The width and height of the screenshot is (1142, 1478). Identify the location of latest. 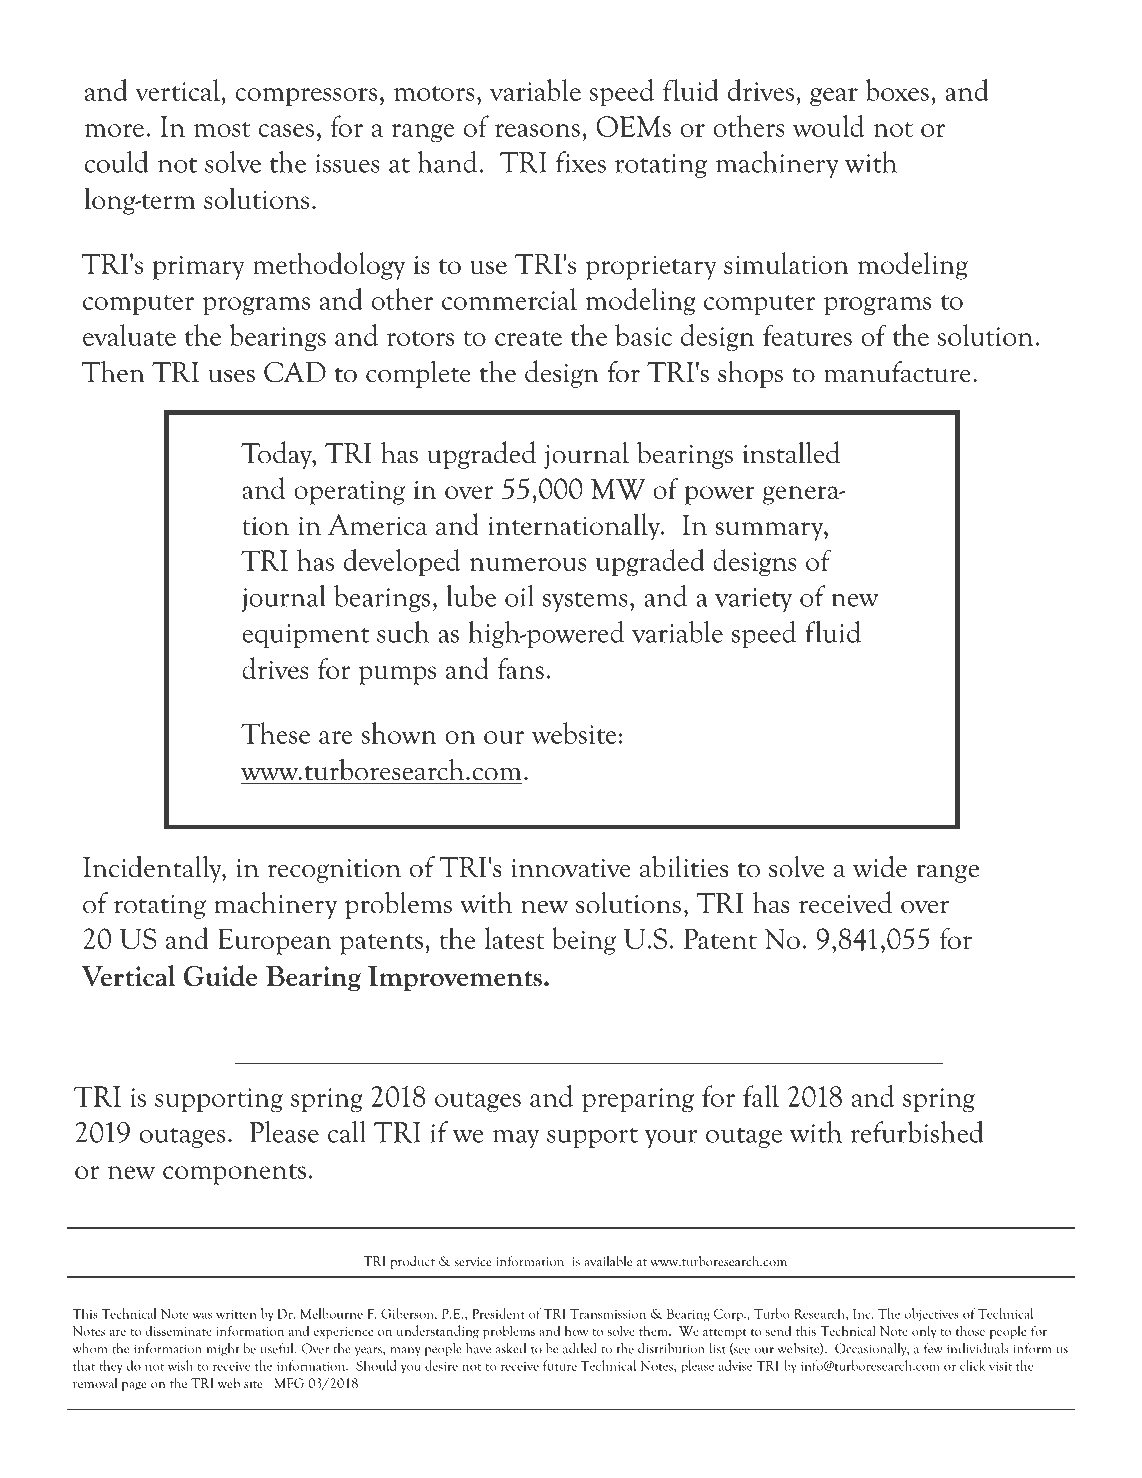
(515, 938).
